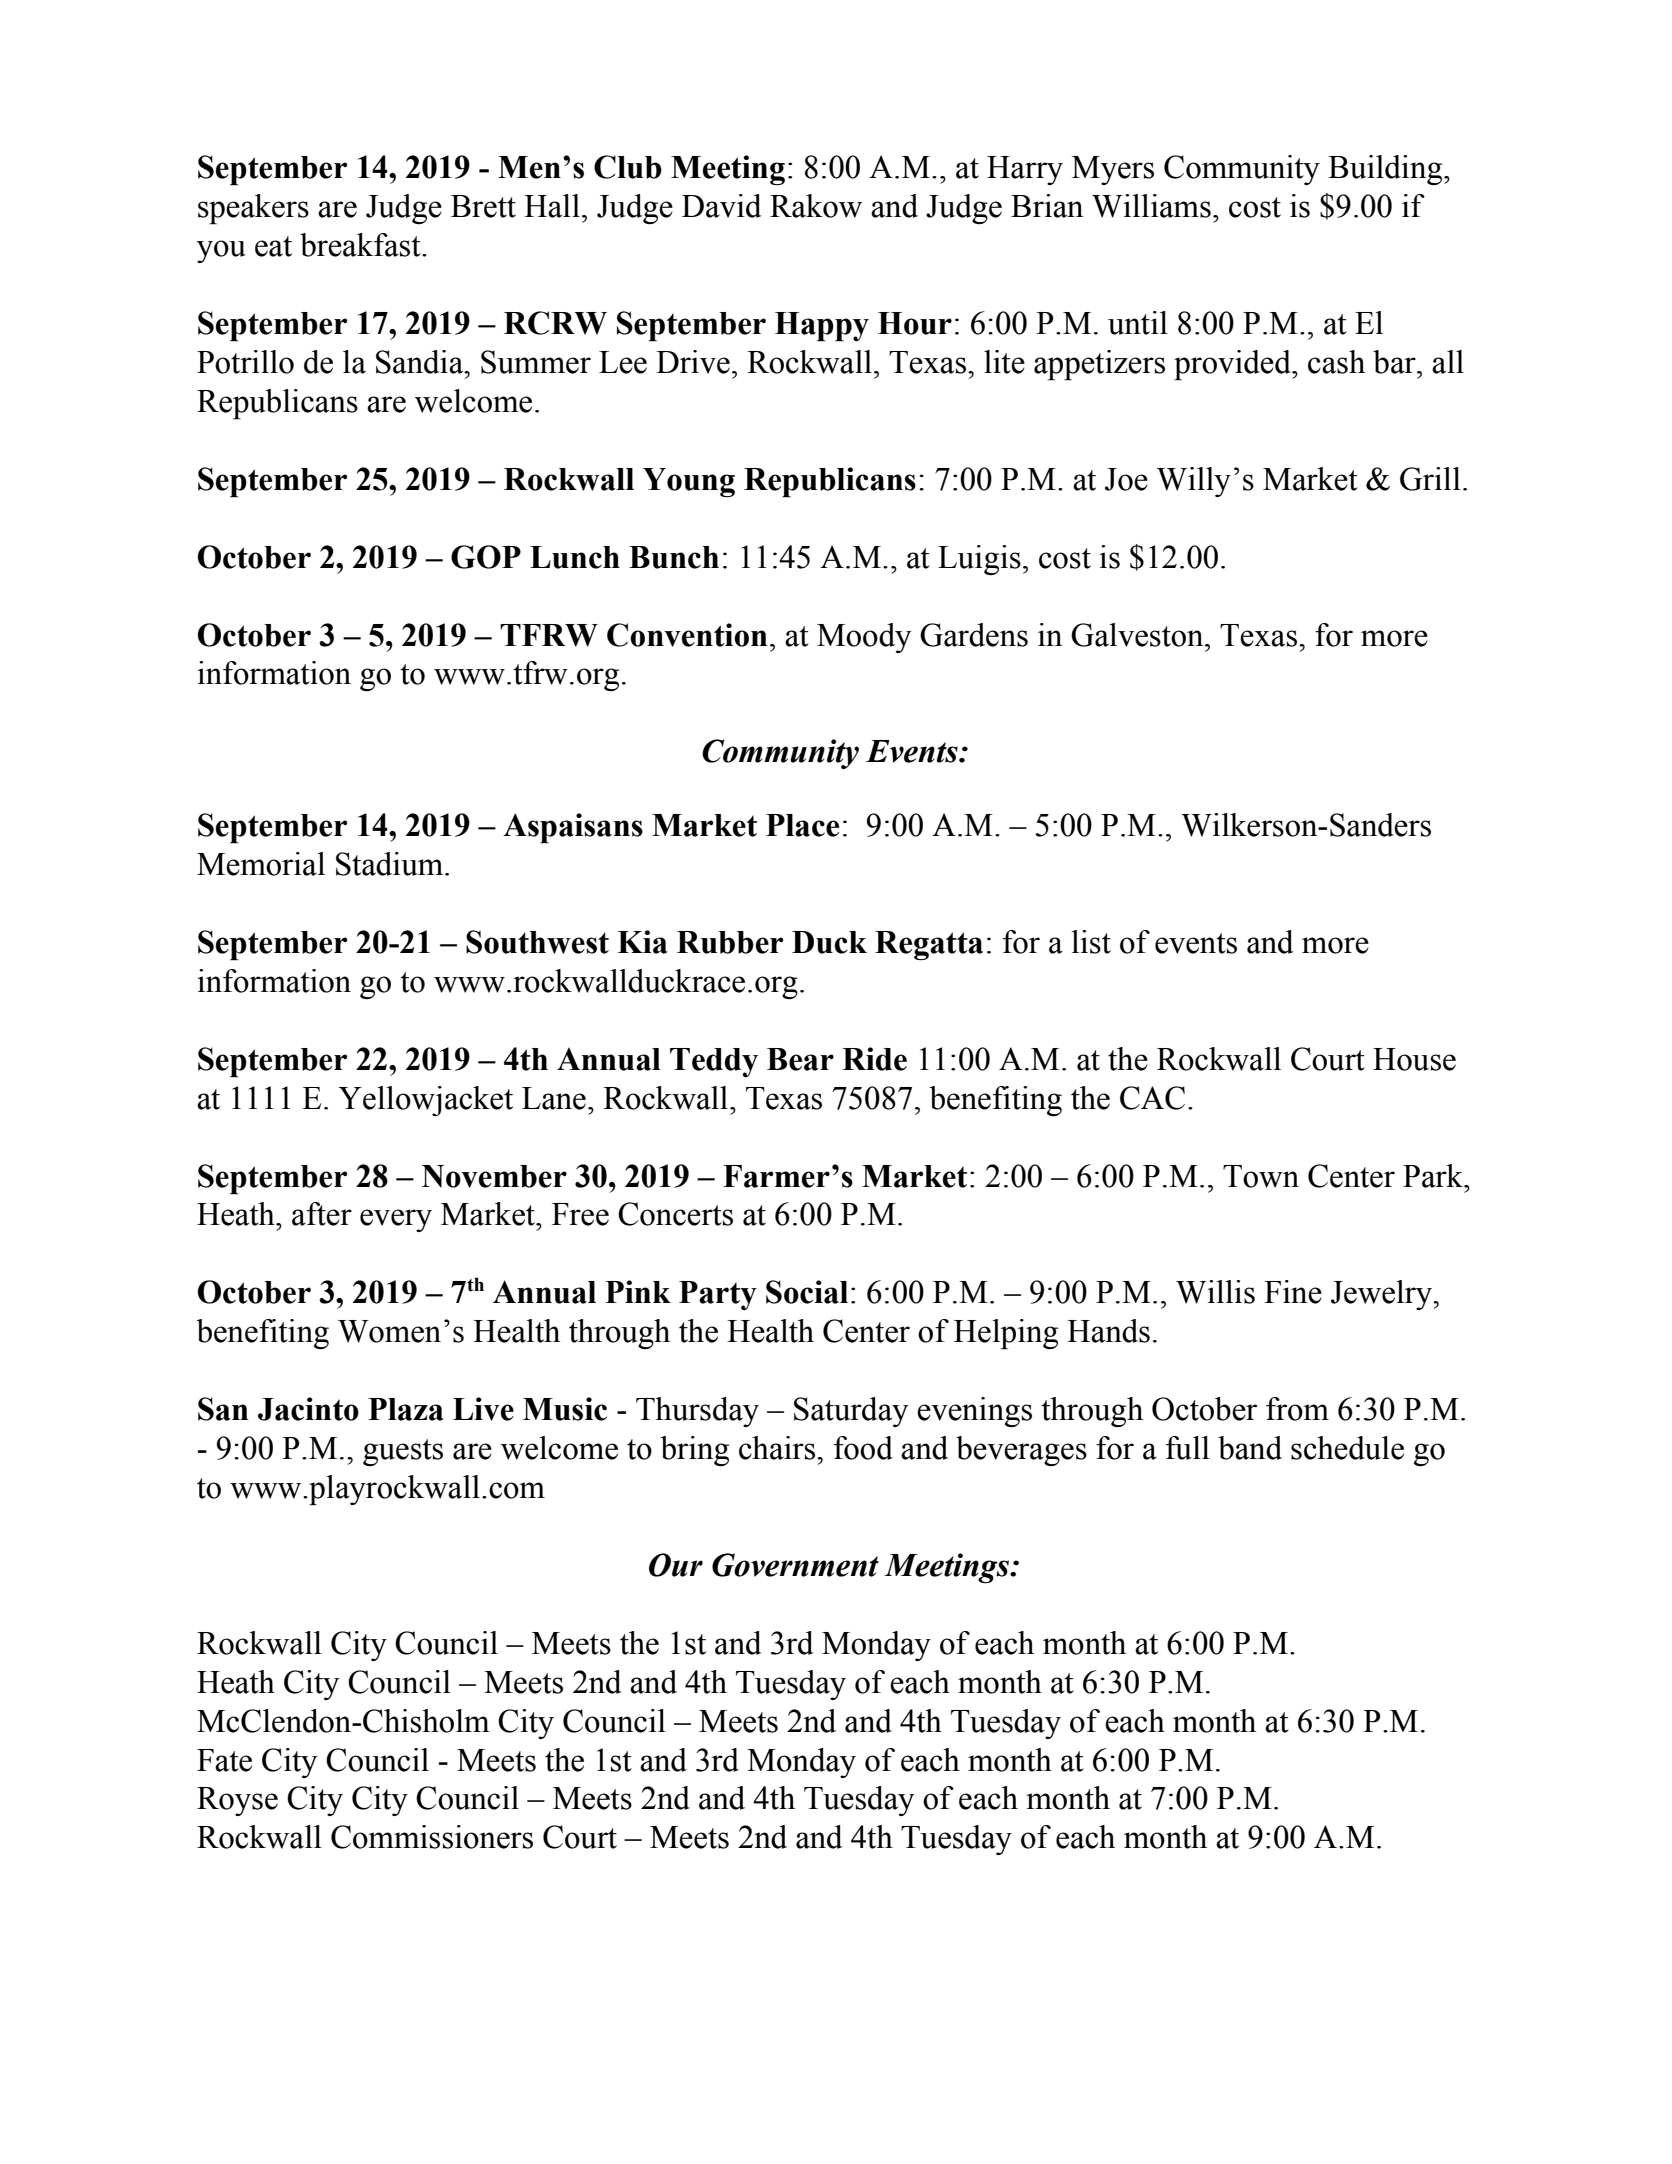 Image resolution: width=1672 pixels, height=2164 pixels. I want to click on breakfast, so click(361, 245).
